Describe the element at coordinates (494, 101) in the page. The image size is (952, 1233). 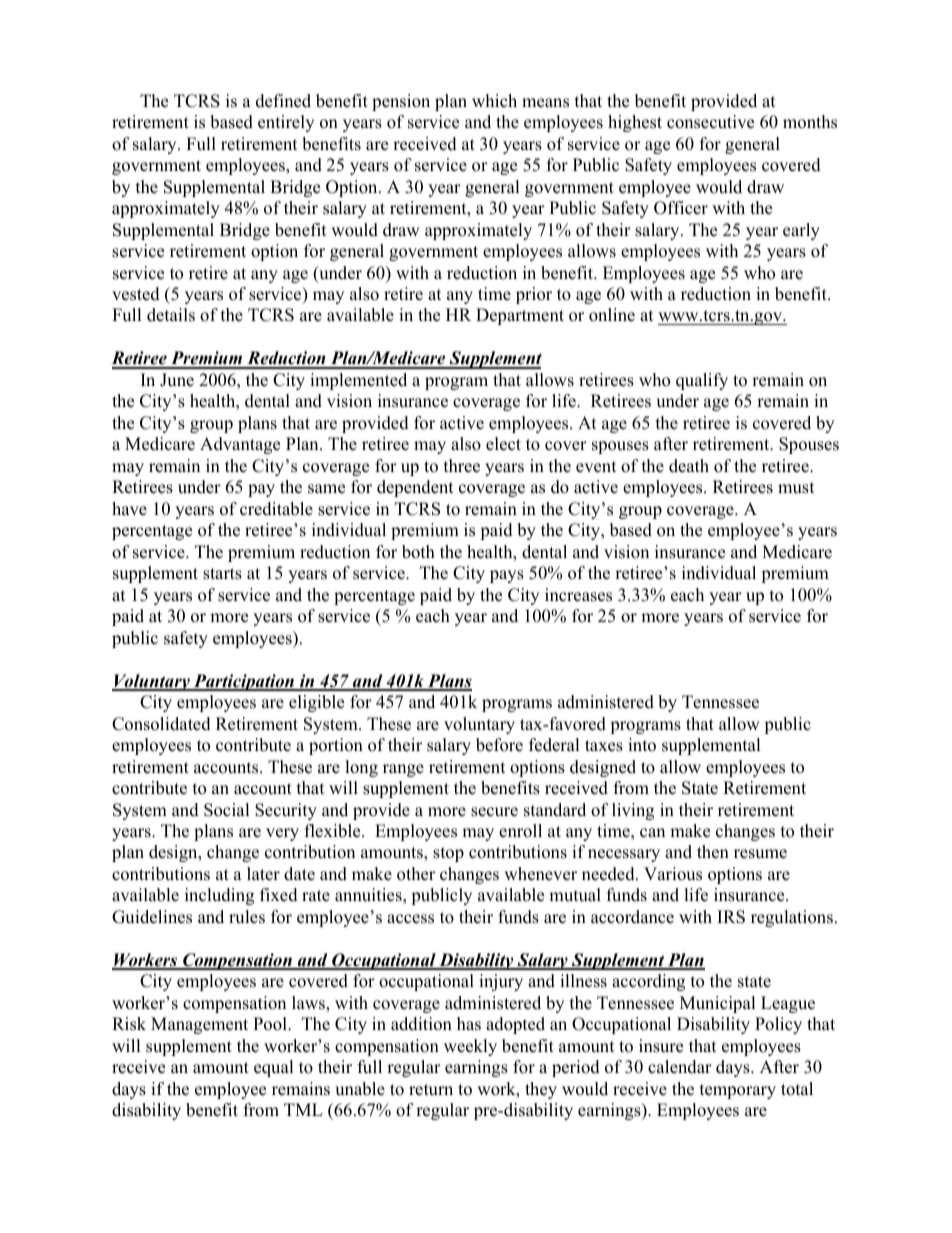
I see `which` at that location.
